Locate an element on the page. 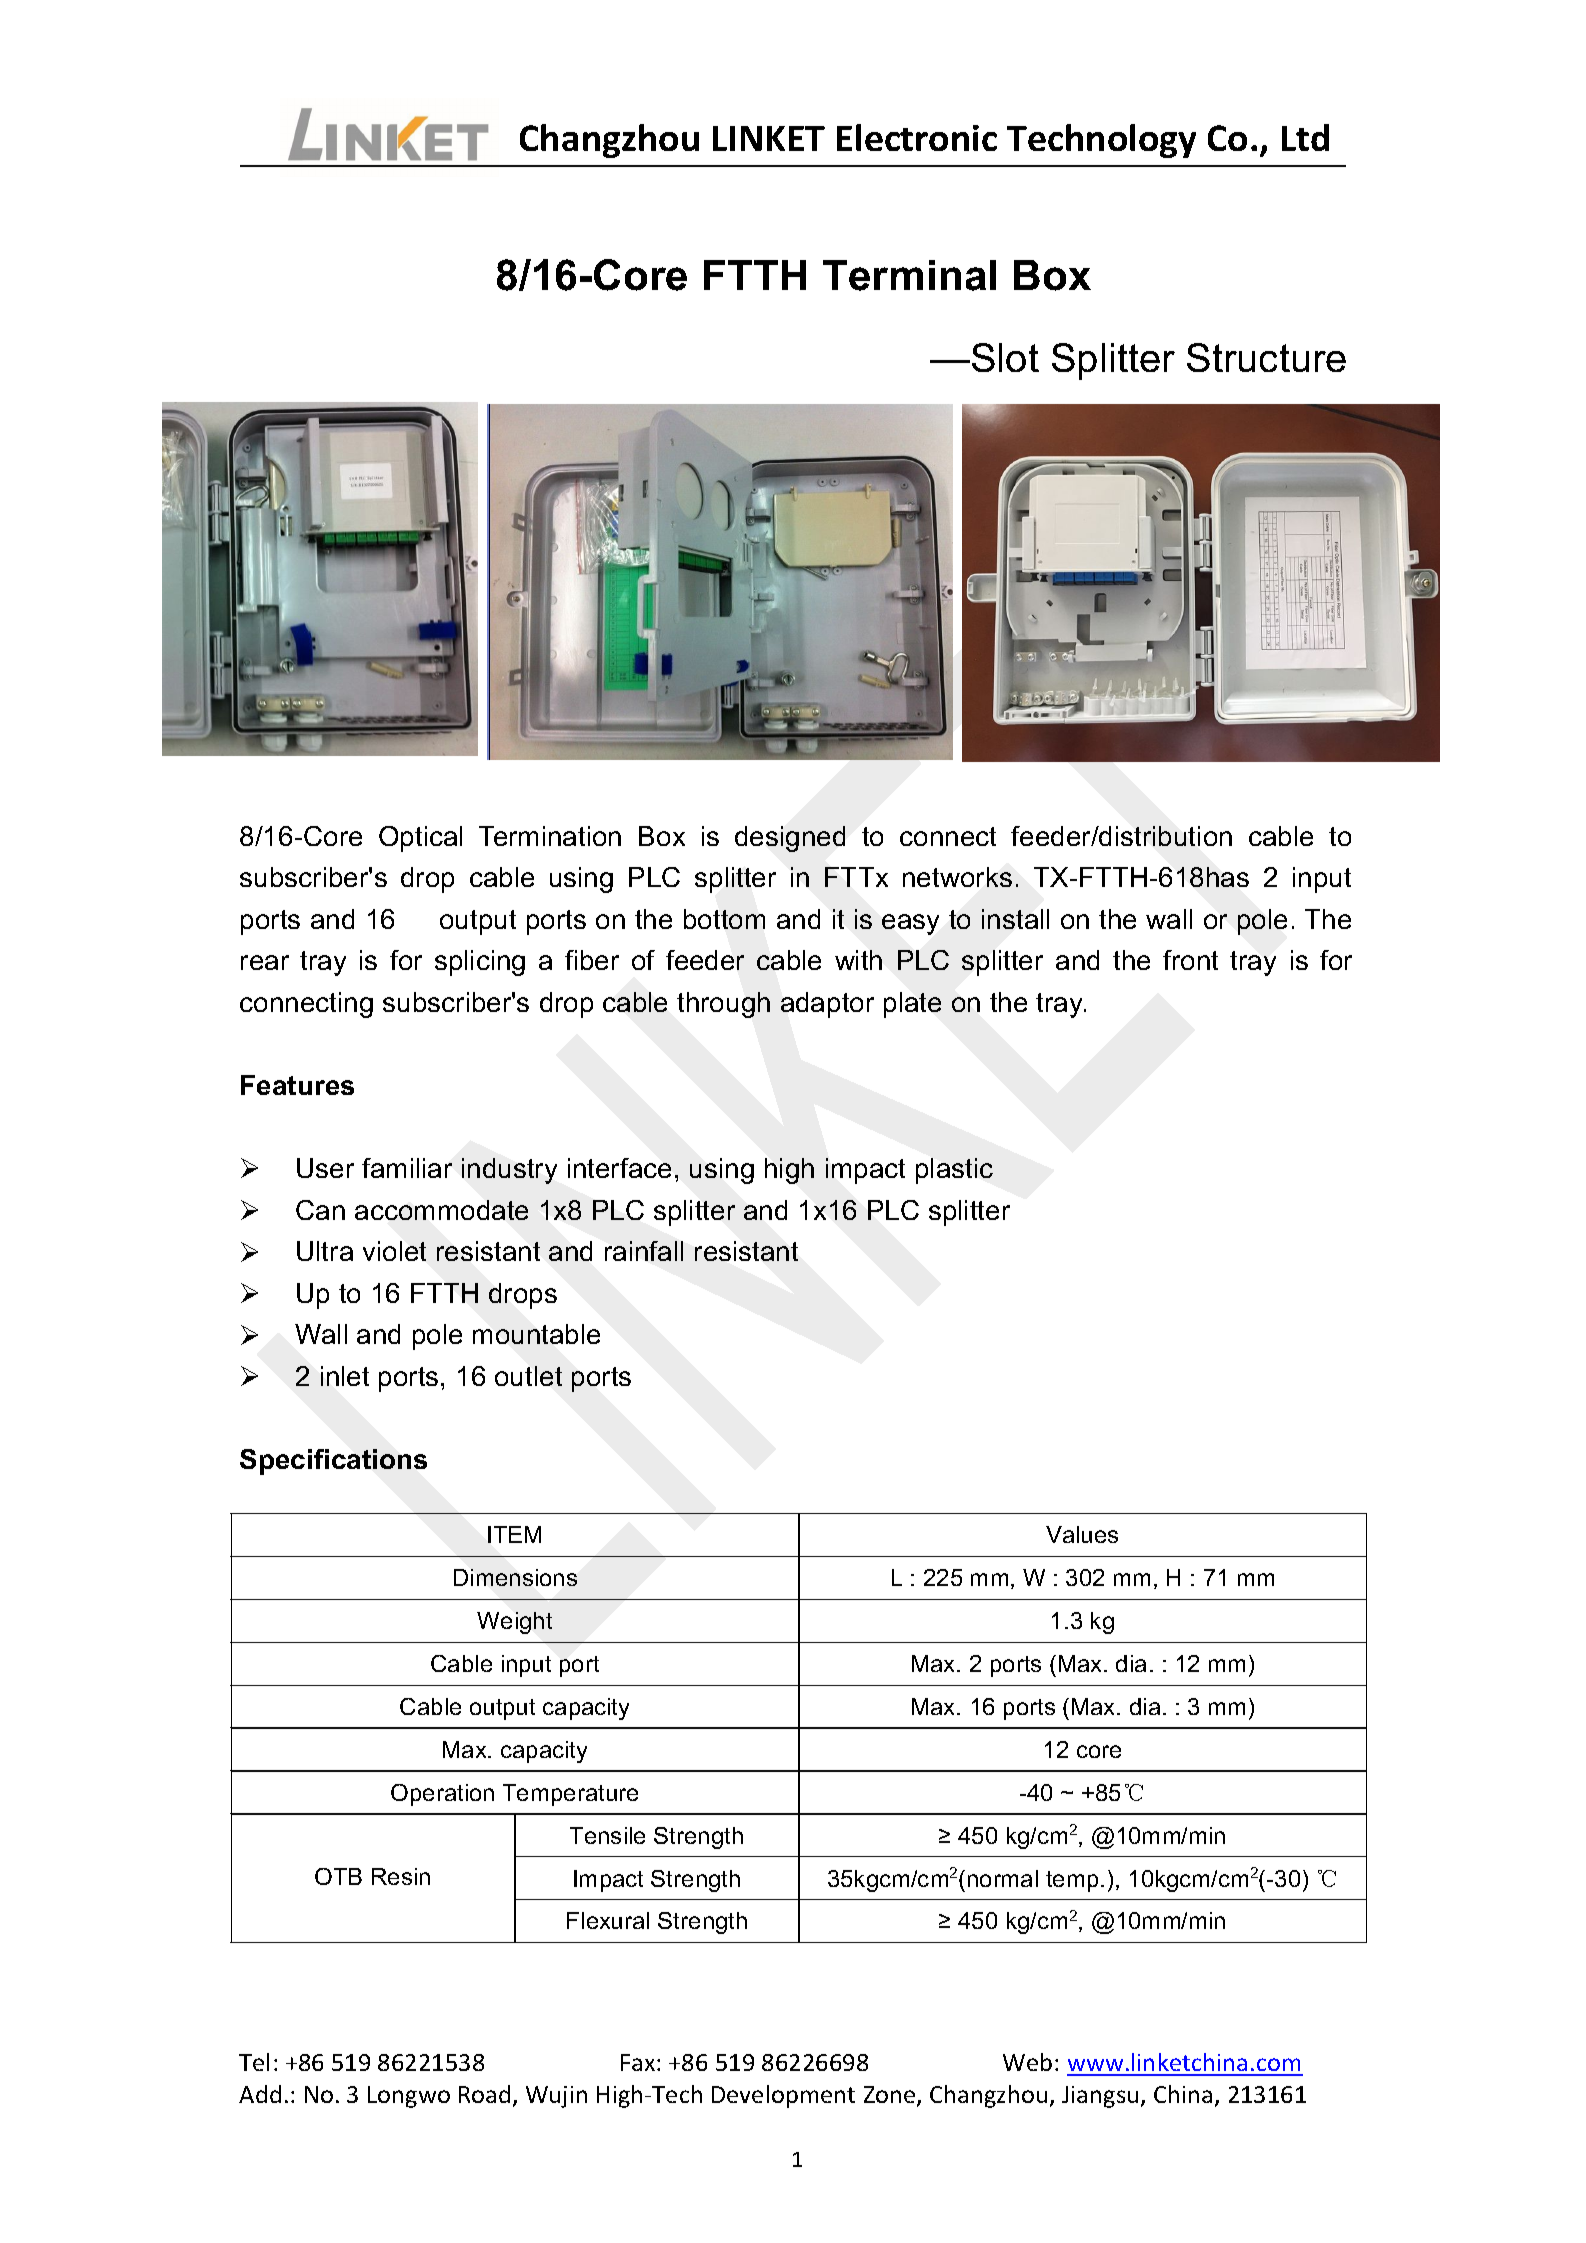 This document has width=1586, height=2243. Road is located at coordinates (484, 2094).
